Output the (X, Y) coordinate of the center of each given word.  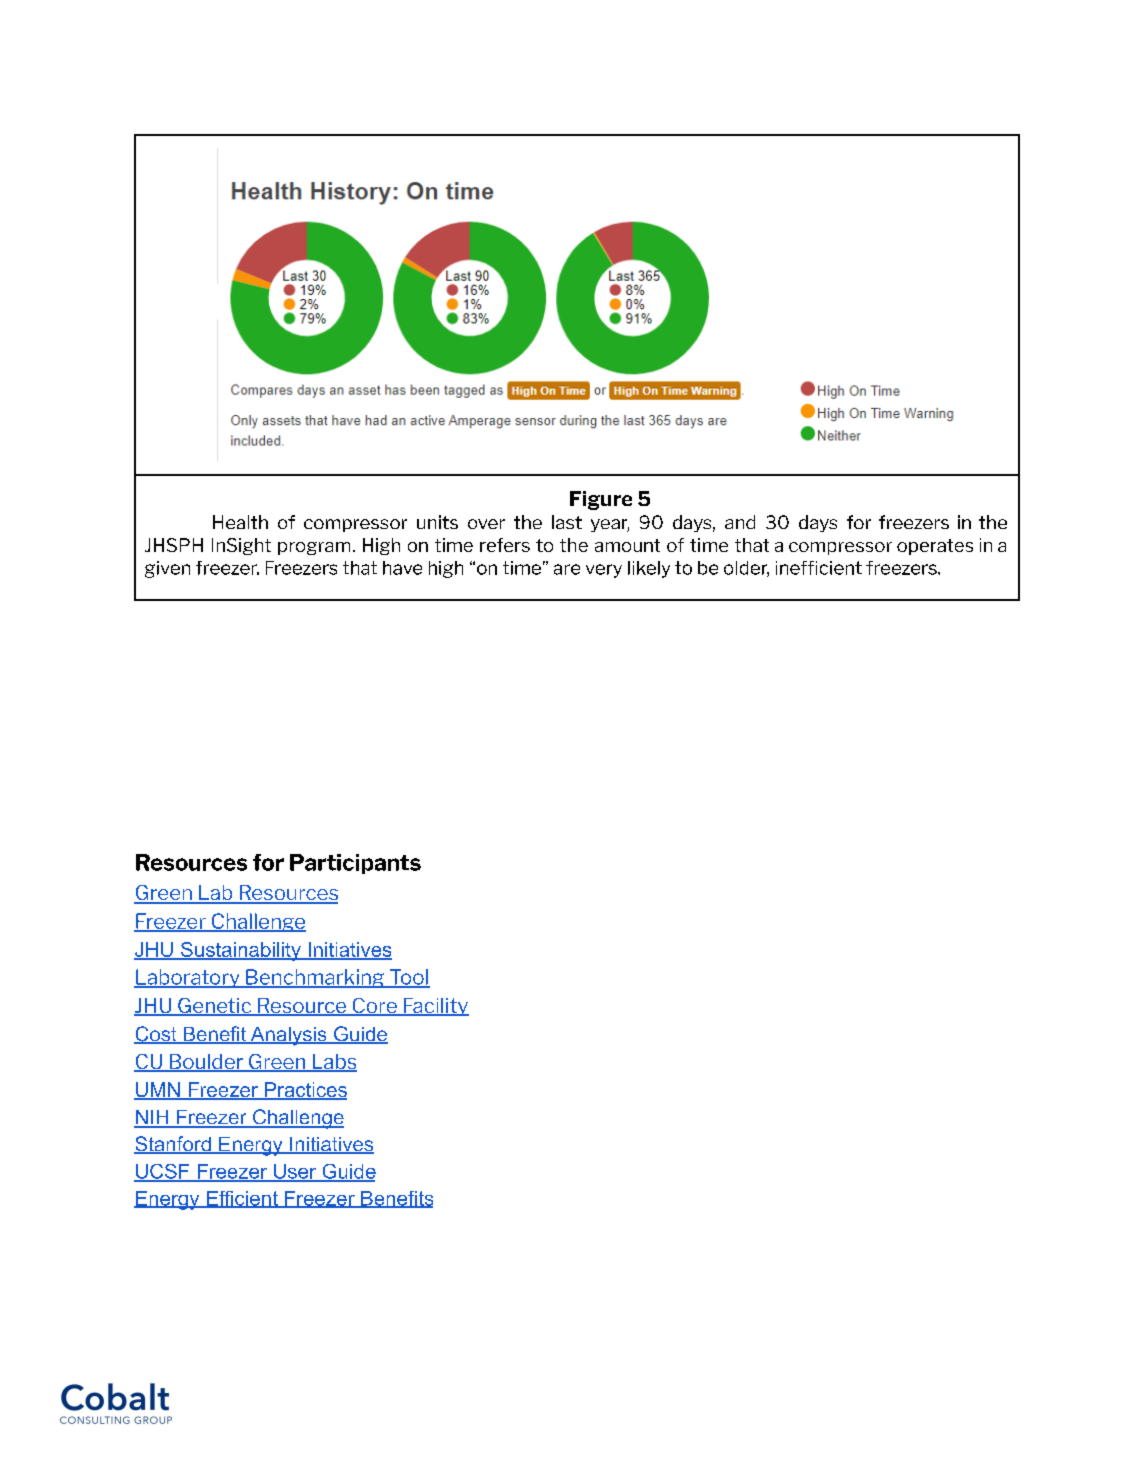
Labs (333, 1063)
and (740, 522)
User (295, 1172)
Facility (435, 1007)
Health (240, 522)
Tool (408, 978)
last (567, 522)
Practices (304, 1091)
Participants (355, 864)
